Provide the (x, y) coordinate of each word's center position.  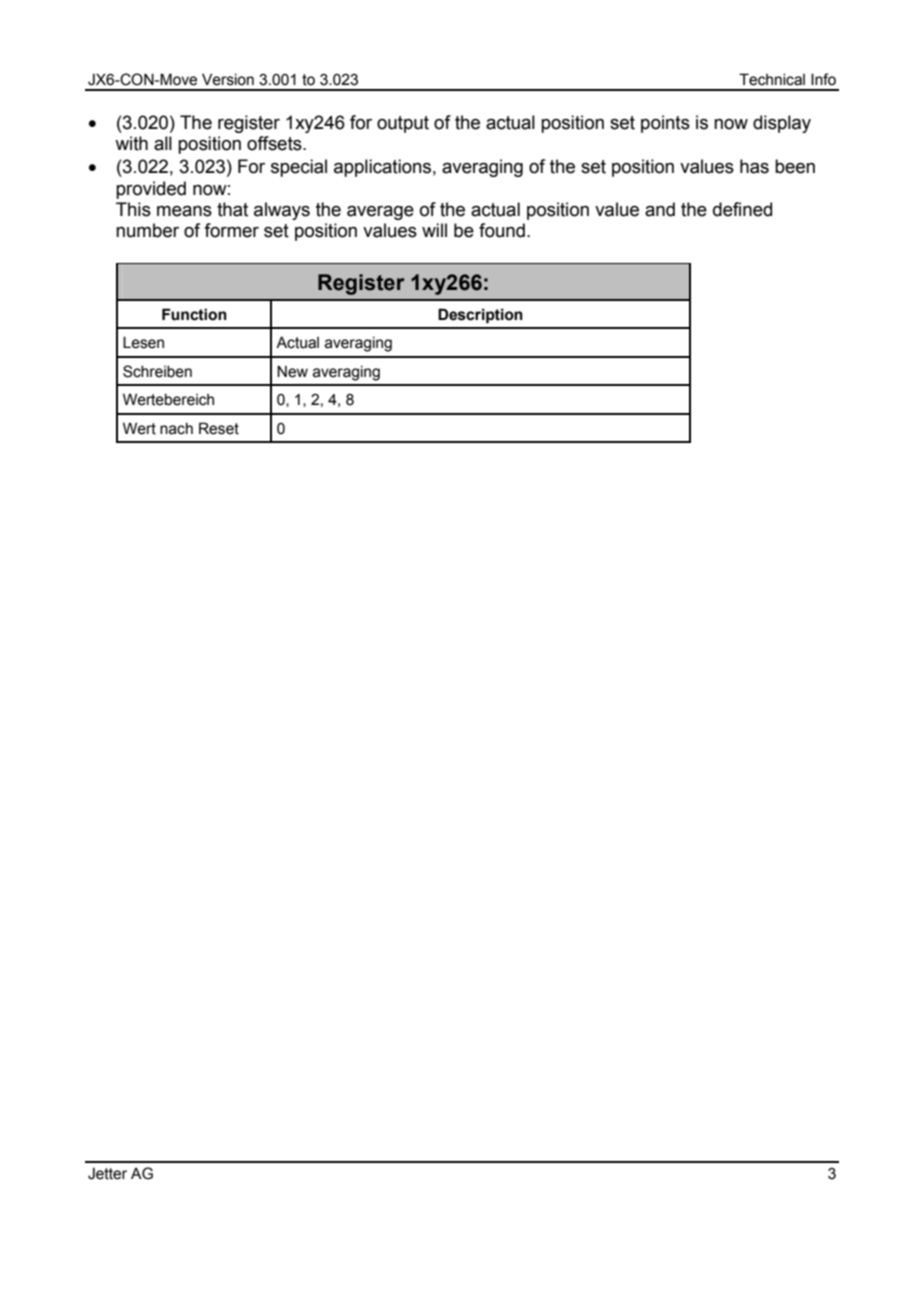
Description (480, 315)
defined (742, 209)
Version (228, 79)
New (292, 371)
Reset (219, 428)
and (660, 209)
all (163, 143)
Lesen (143, 342)
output (403, 124)
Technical (772, 79)
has (754, 166)
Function (194, 314)
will (434, 230)
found (502, 230)
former (231, 230)
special (299, 168)
